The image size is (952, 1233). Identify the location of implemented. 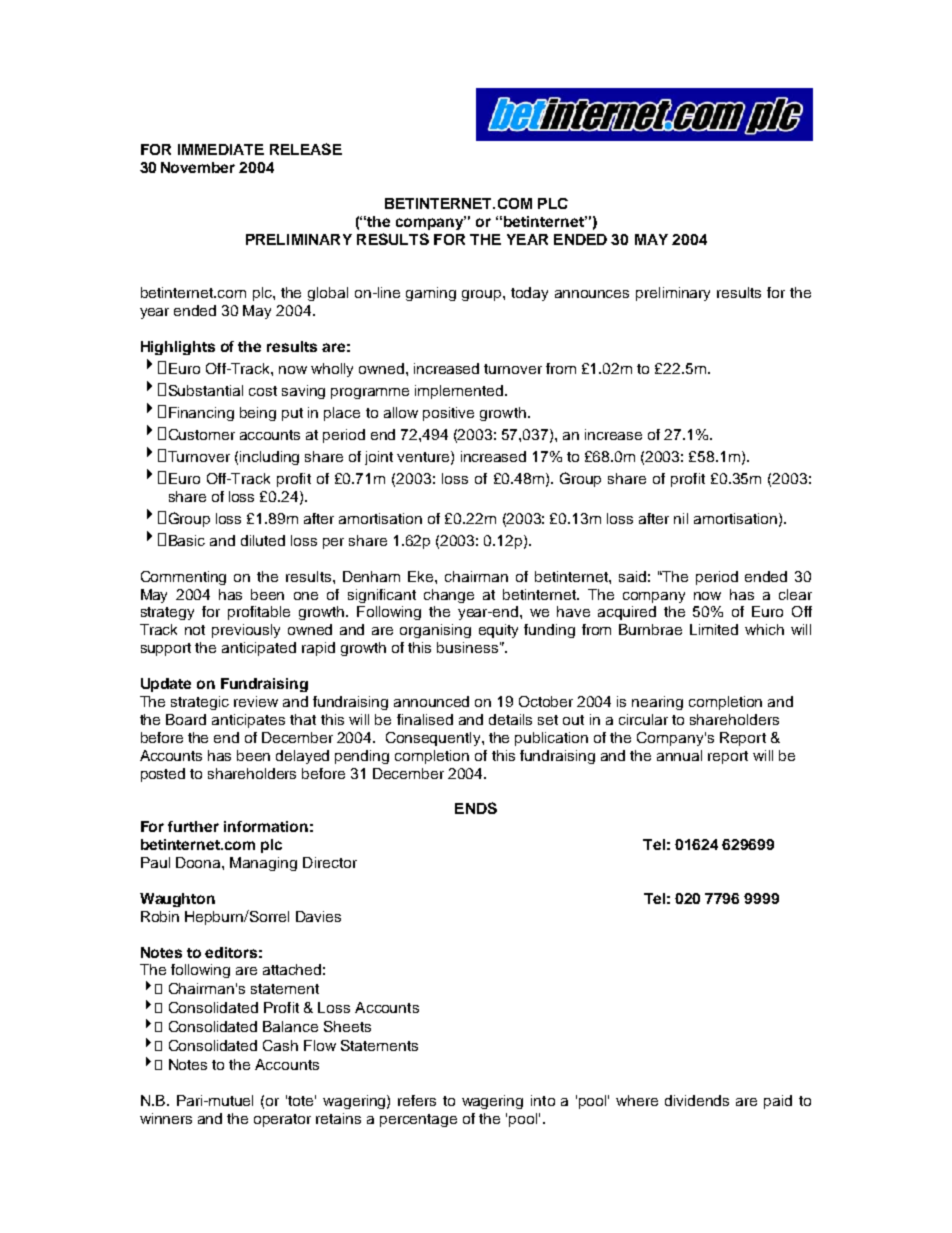
(460, 392).
